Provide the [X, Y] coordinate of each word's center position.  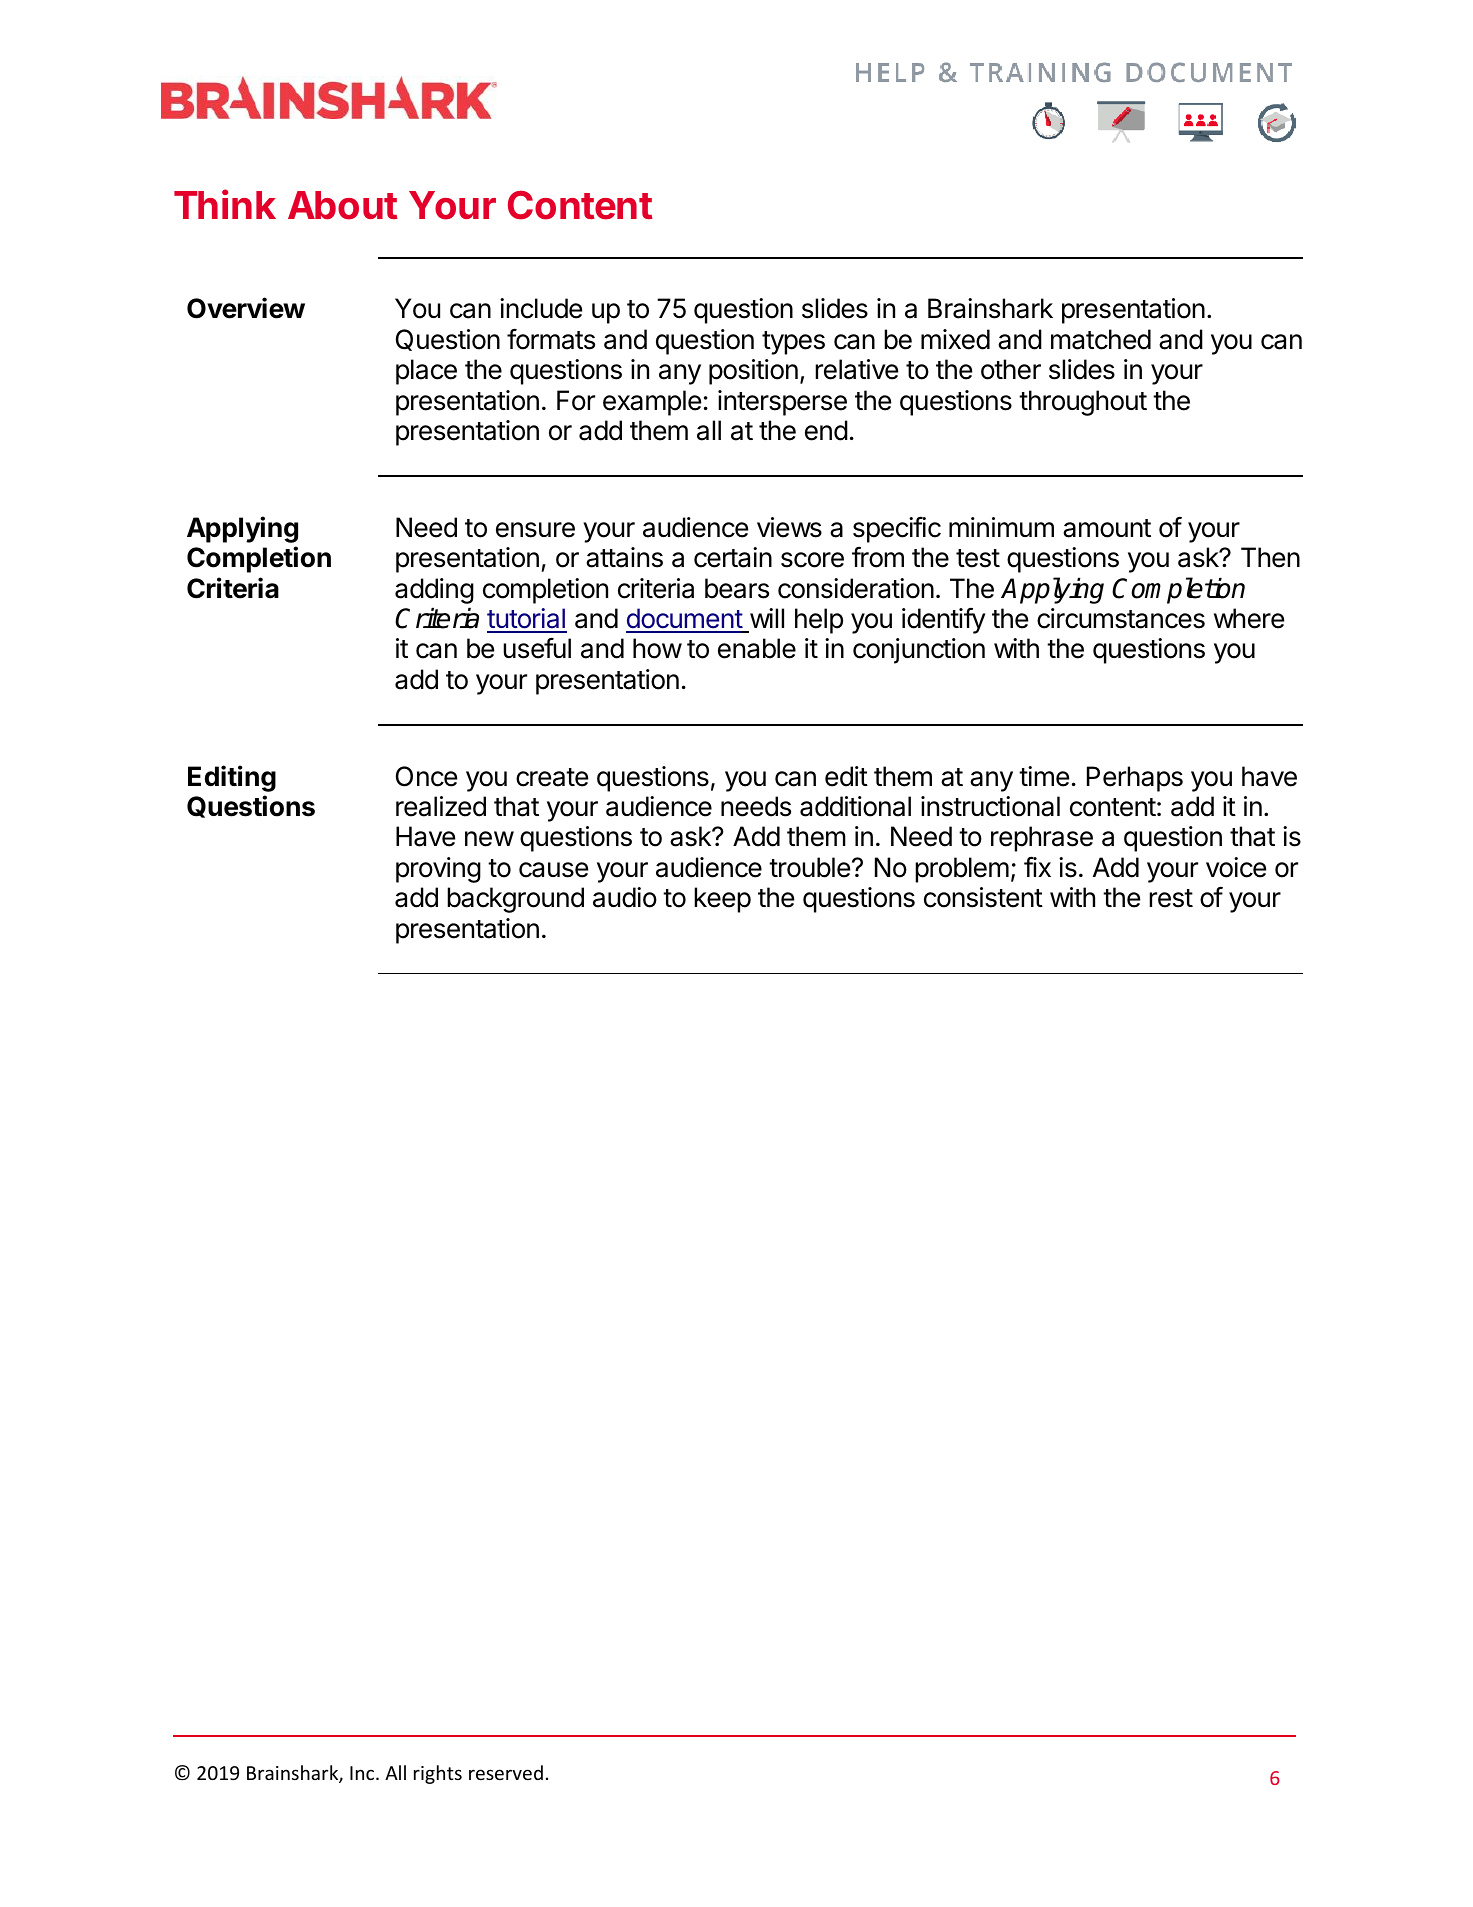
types [793, 343]
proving [438, 870]
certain [733, 557]
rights [438, 1774]
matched [1101, 339]
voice [1236, 867]
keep [722, 900]
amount [1107, 528]
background [515, 900]
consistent [983, 897]
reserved [506, 1772]
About [342, 205]
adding [434, 591]
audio [625, 897]
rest [1171, 898]
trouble [809, 867]
